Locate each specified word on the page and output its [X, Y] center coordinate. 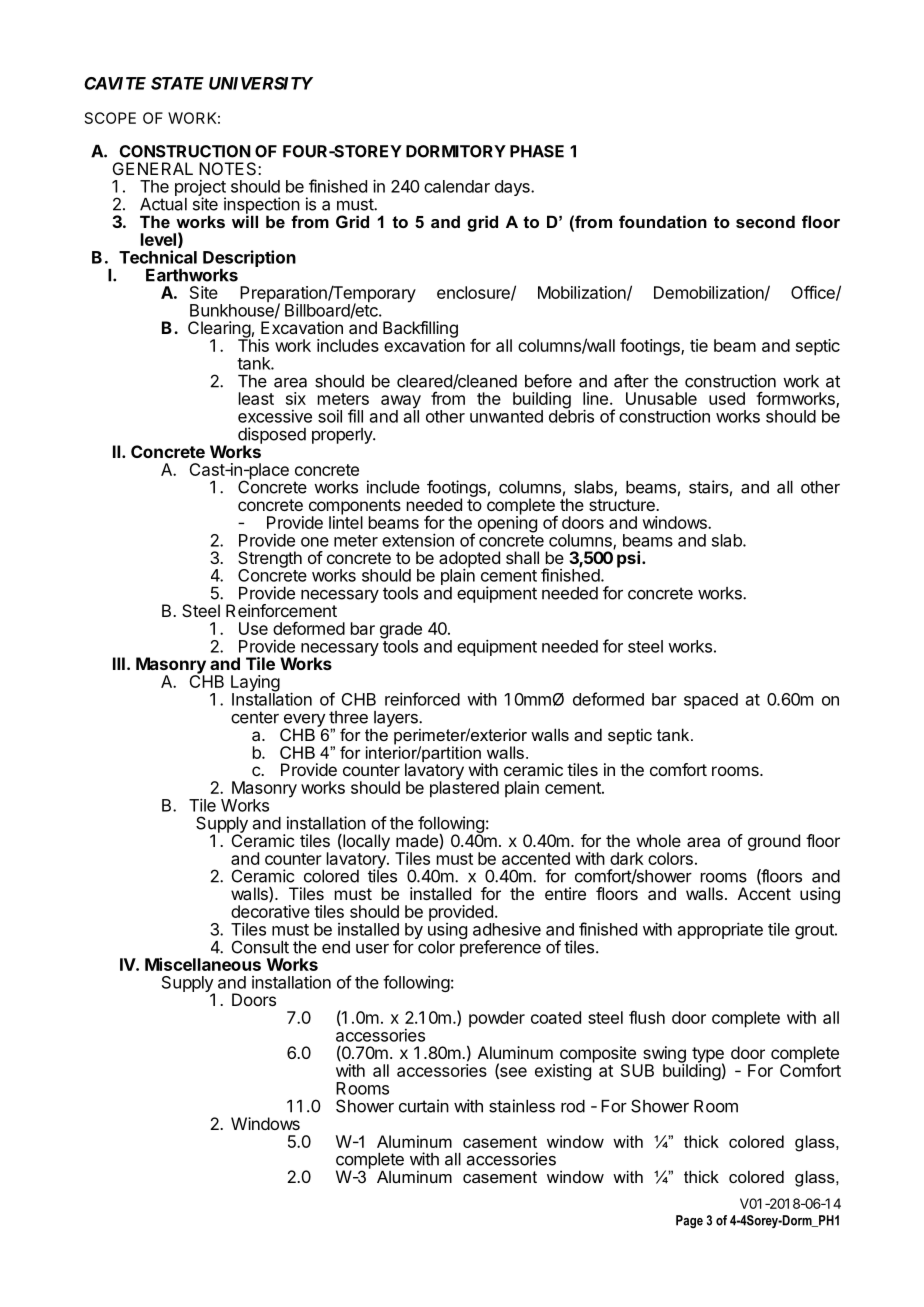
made [418, 840]
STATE [177, 83]
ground [774, 842]
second [765, 221]
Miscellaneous [203, 964]
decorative [270, 911]
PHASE [537, 151]
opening [507, 523]
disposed [272, 436]
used [727, 398]
